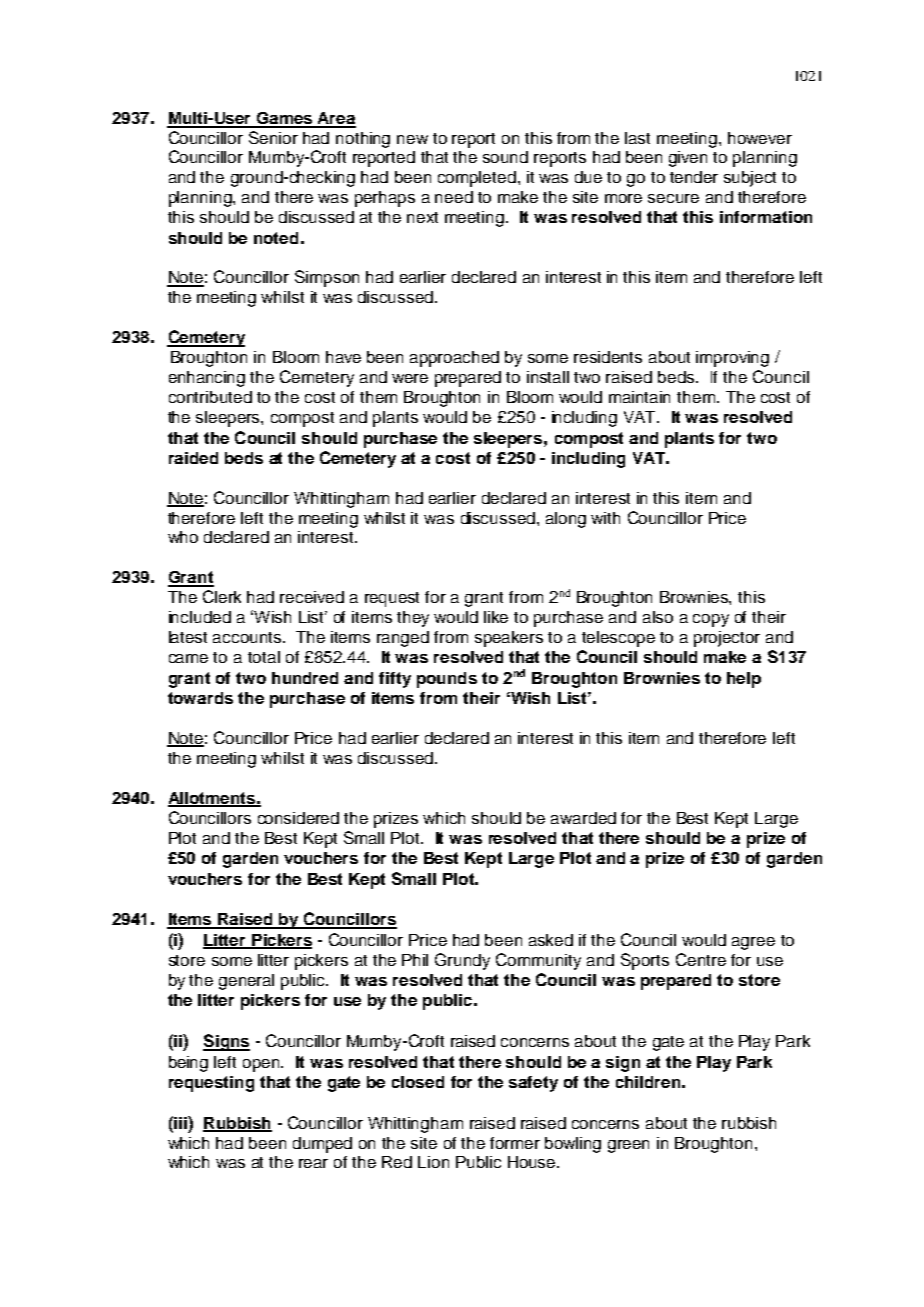 The image size is (924, 1307). I want to click on completed, so click(477, 179).
